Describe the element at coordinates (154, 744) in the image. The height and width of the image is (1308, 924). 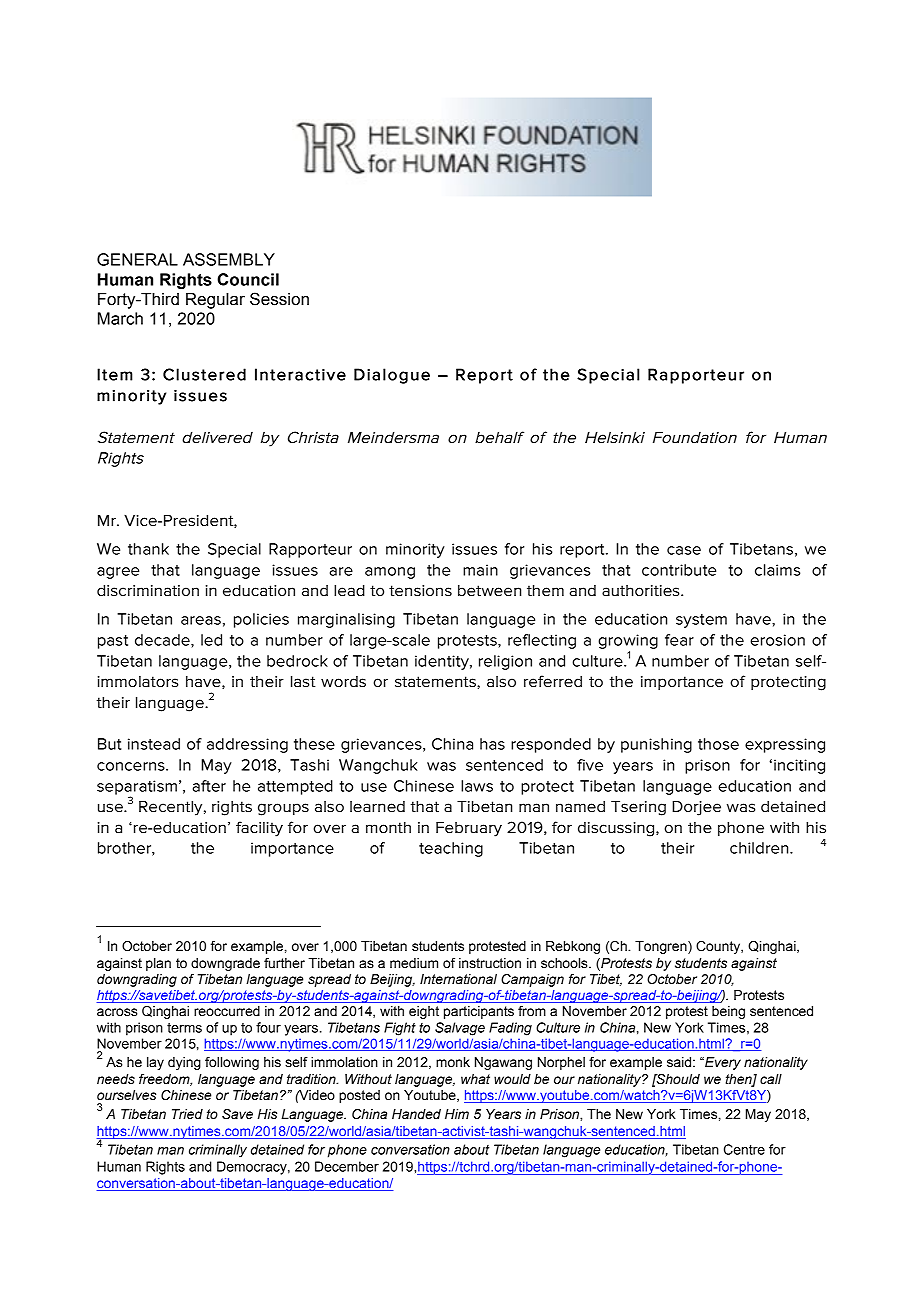
I see `instead` at that location.
